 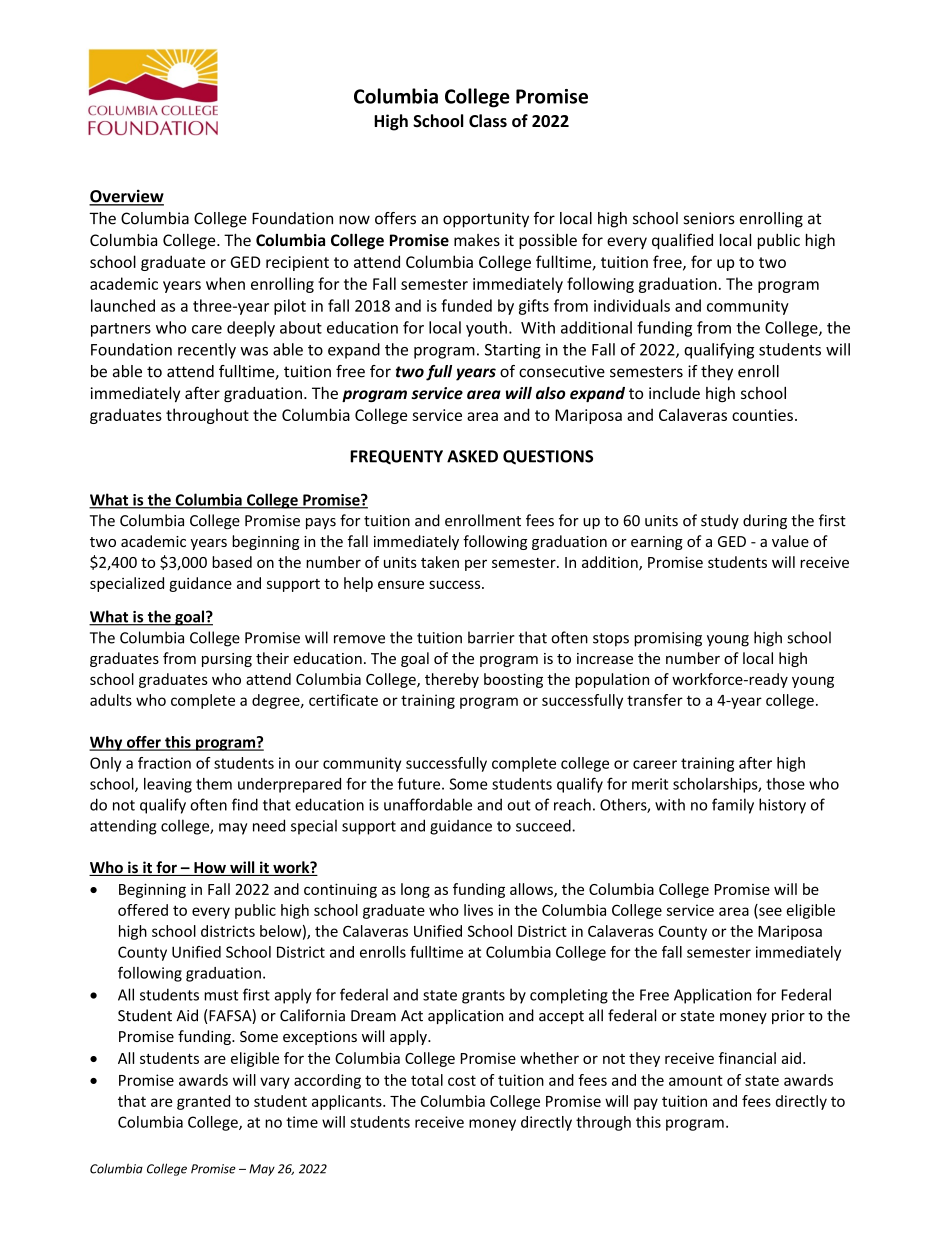 I want to click on granted, so click(x=203, y=1102).
